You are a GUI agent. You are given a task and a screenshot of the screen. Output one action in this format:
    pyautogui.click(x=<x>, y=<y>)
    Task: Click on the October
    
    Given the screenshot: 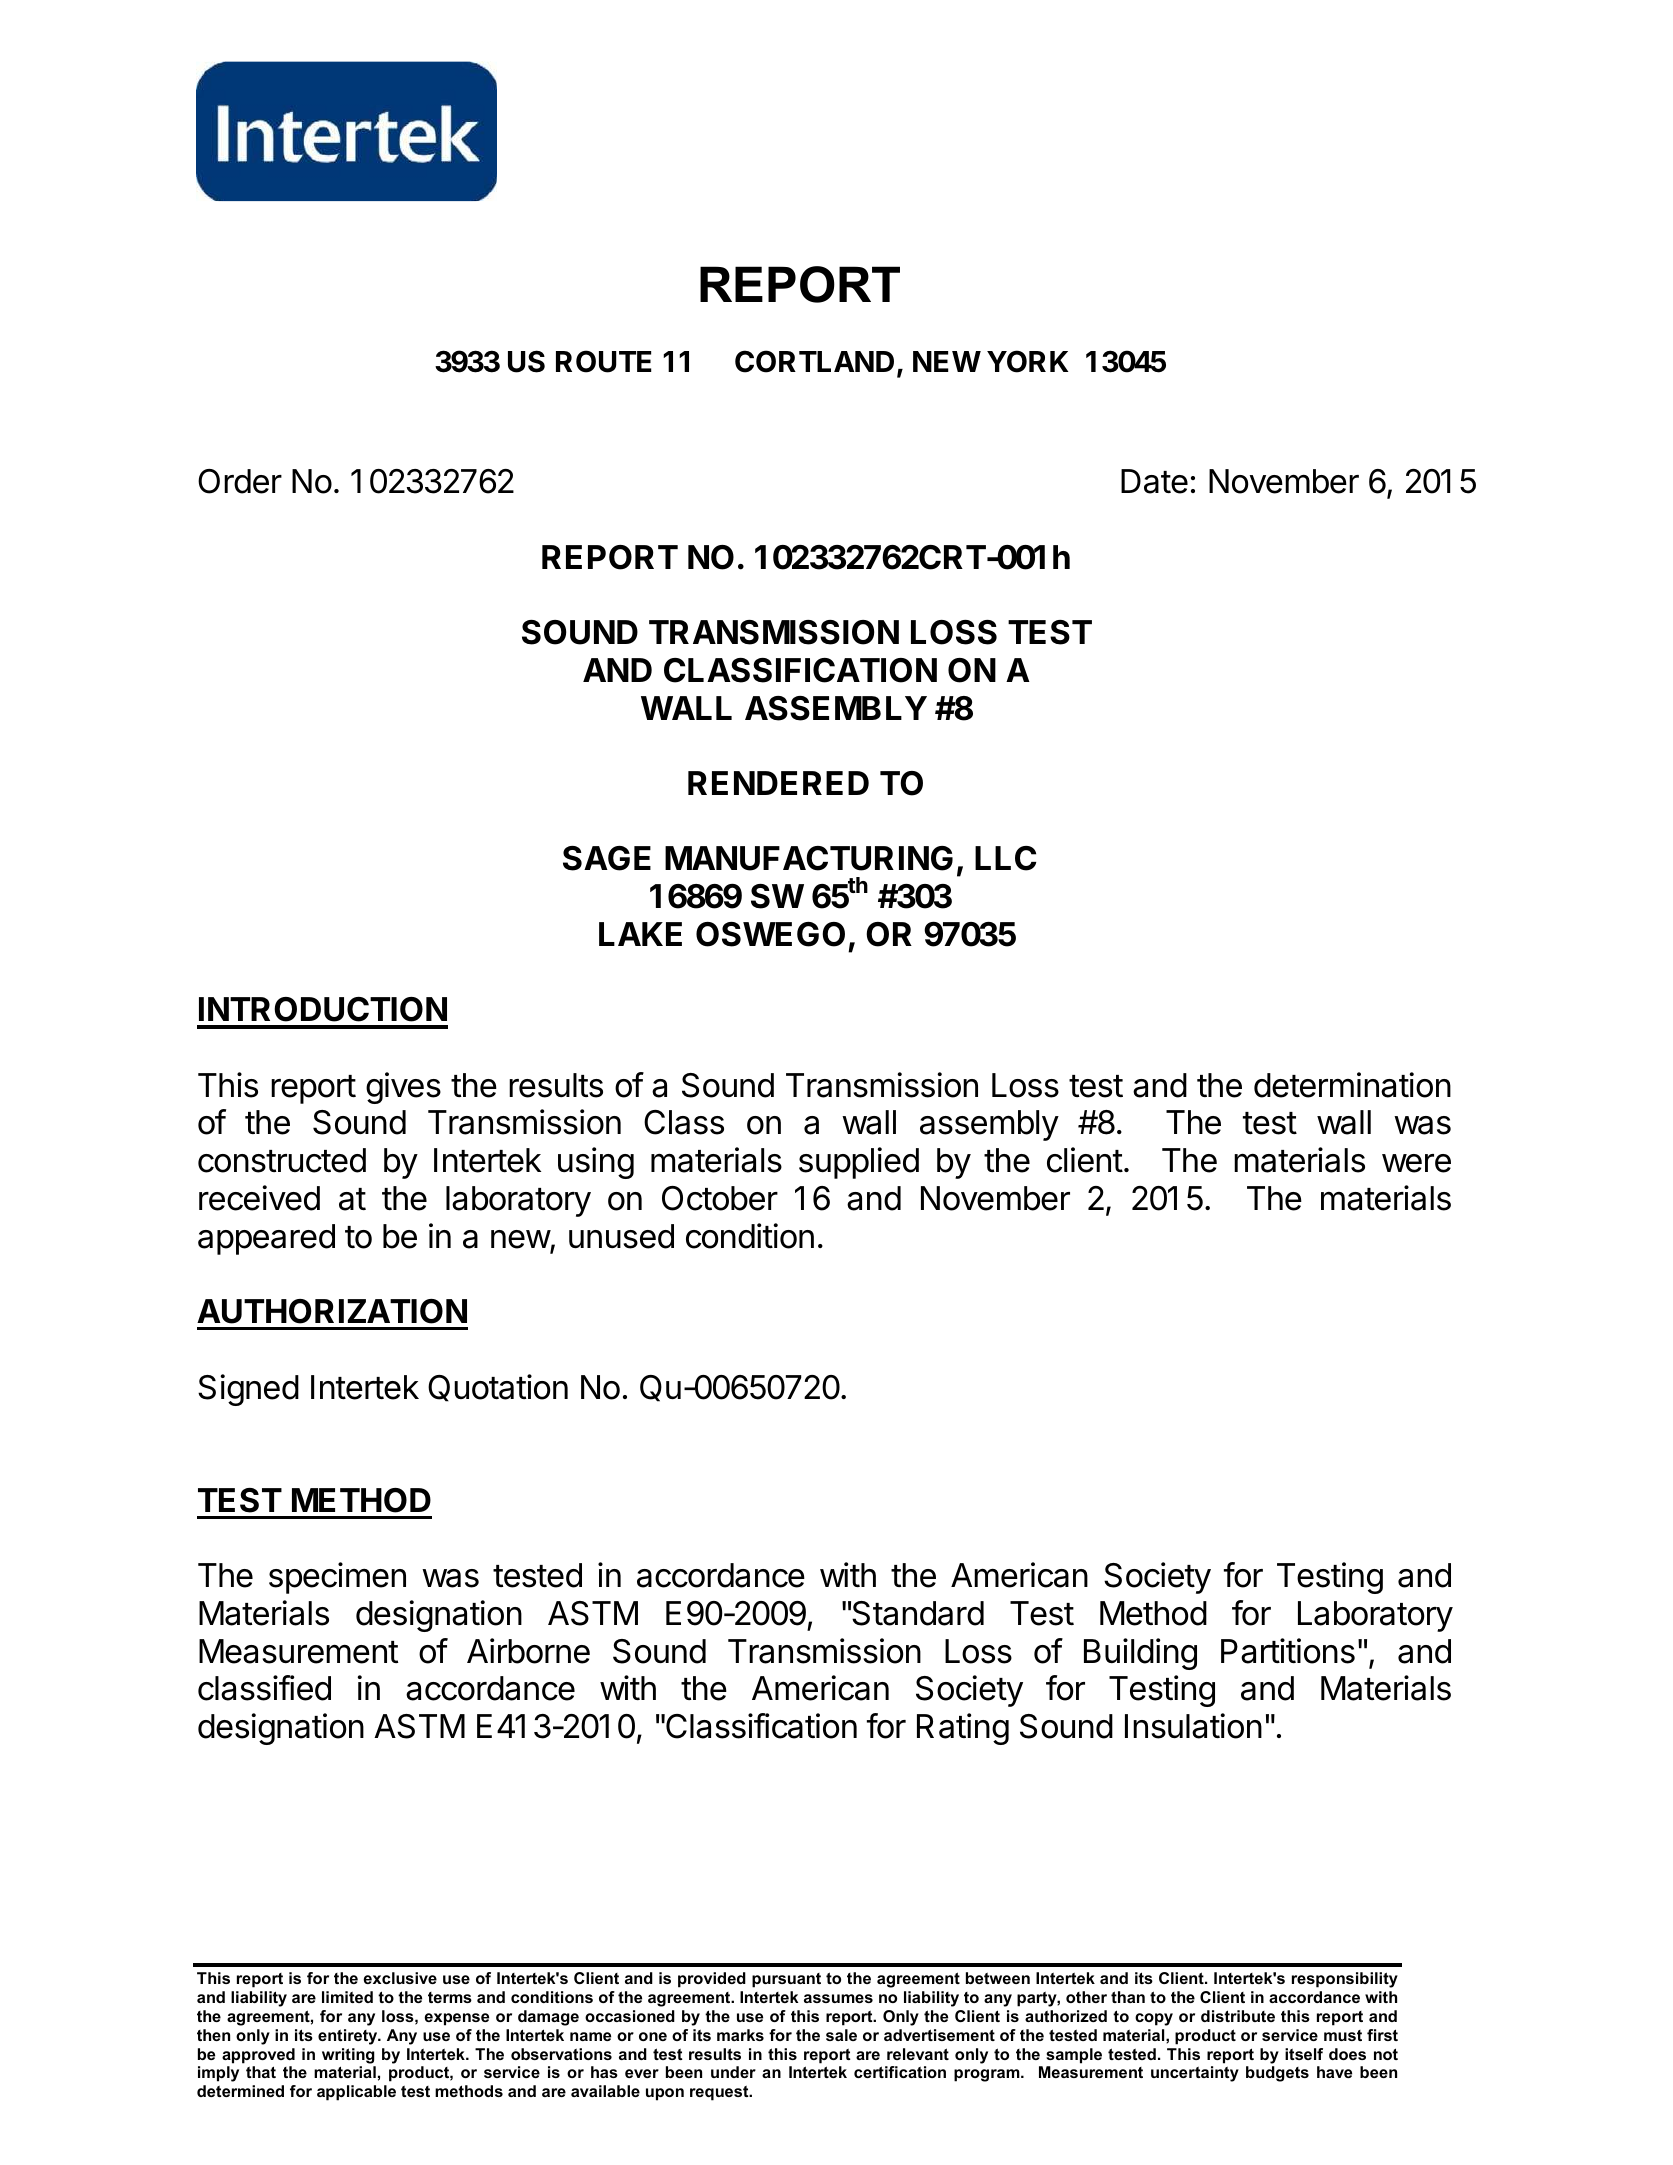 What is the action you would take?
    pyautogui.click(x=720, y=1198)
